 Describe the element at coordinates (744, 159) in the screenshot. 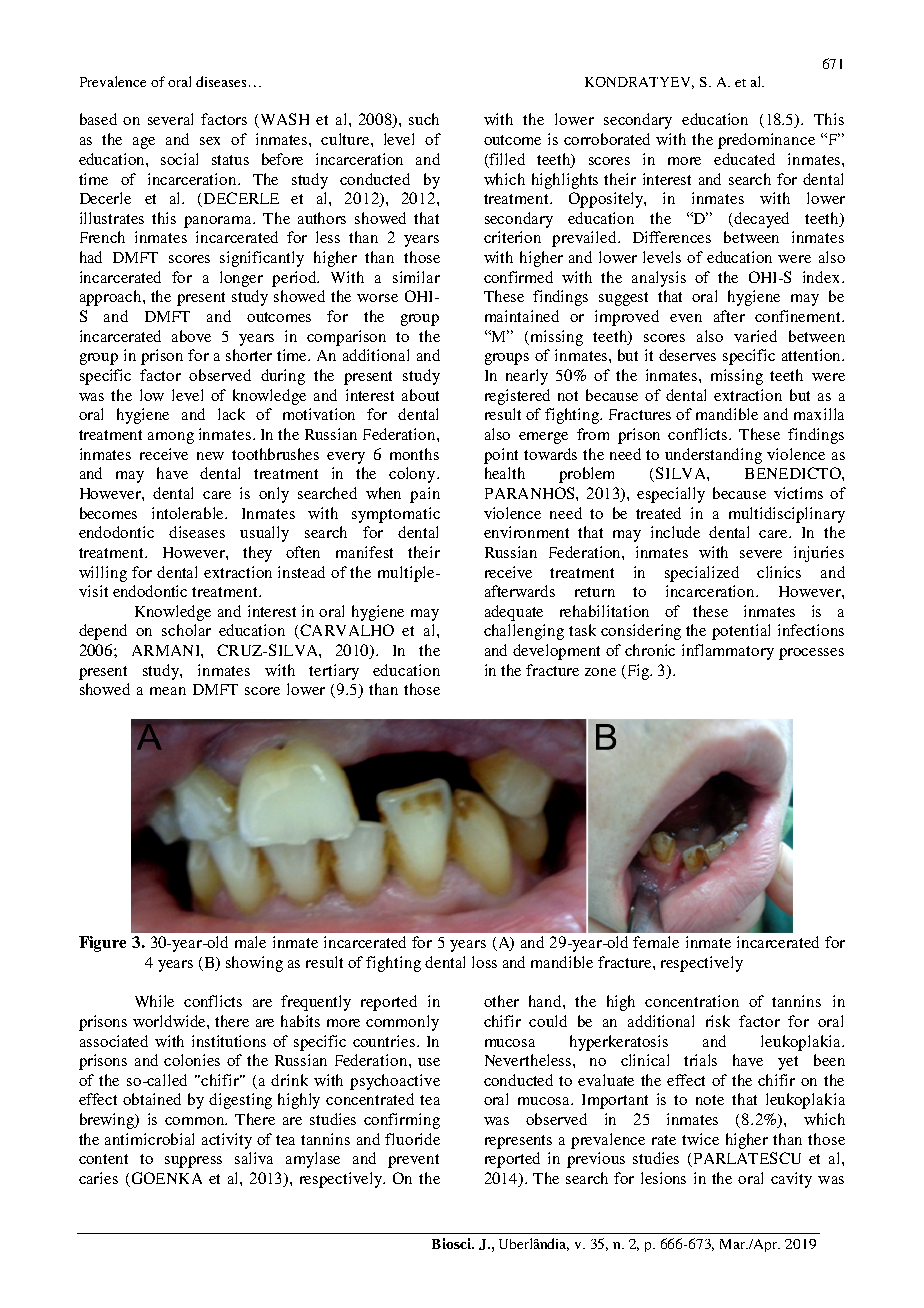

I see `educated` at that location.
